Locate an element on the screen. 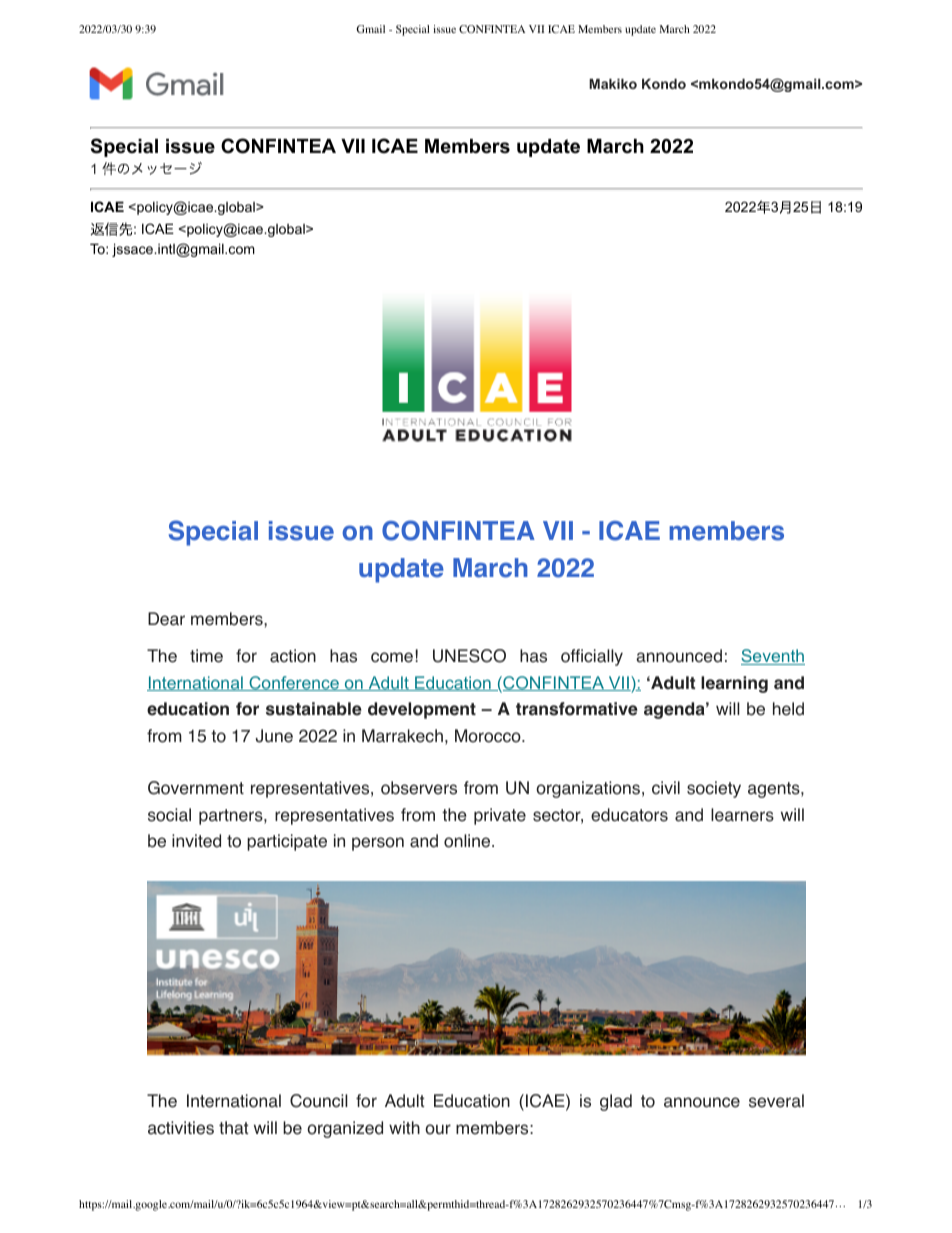  our is located at coordinates (438, 1129).
